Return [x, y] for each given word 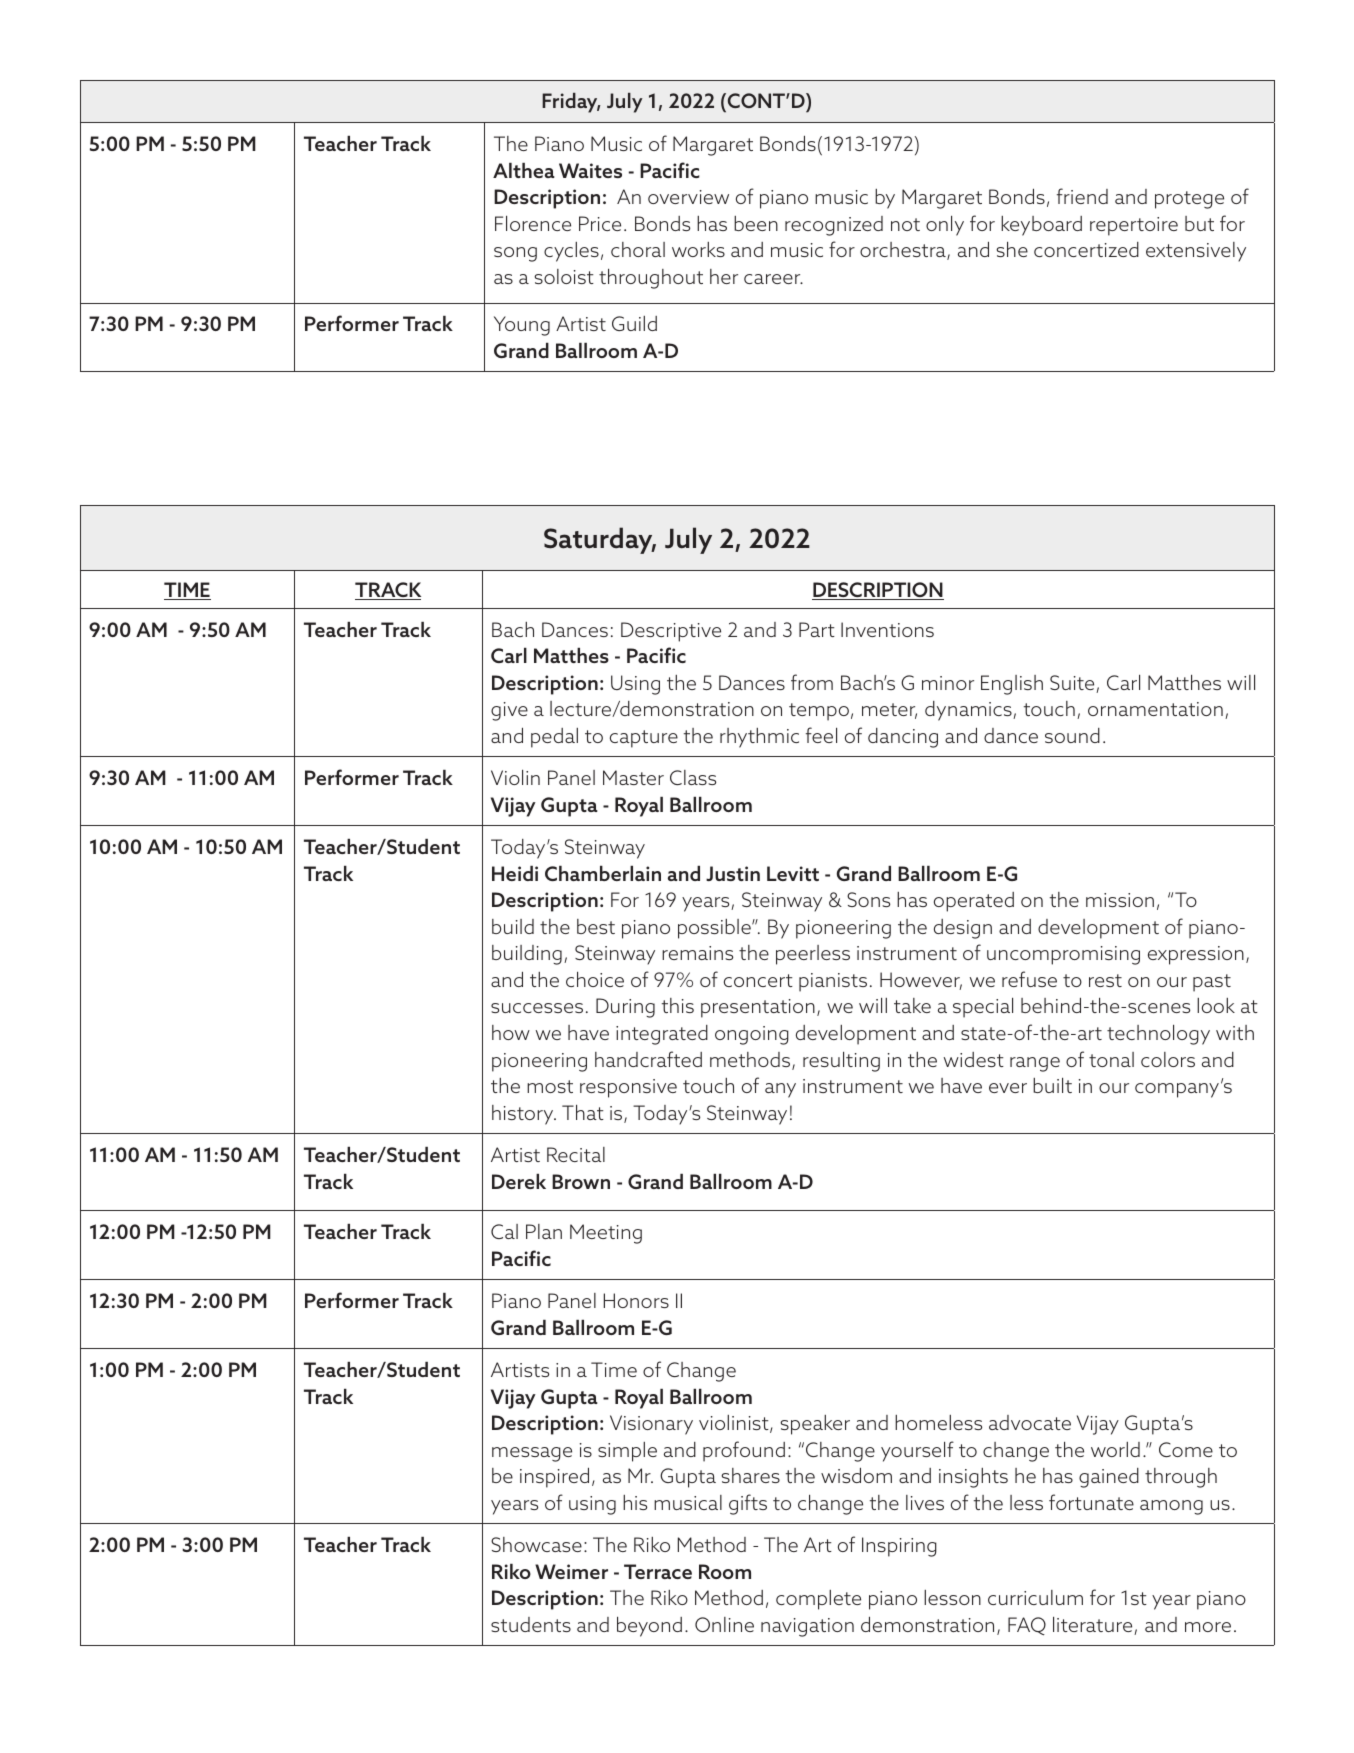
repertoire [1134, 226]
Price [600, 223]
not [905, 224]
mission [1120, 900]
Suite [1073, 684]
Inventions [887, 629]
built [1052, 1085]
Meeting [606, 1234]
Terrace [658, 1571]
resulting [841, 1062]
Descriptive [671, 632]
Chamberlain [603, 873]
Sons [868, 899]
